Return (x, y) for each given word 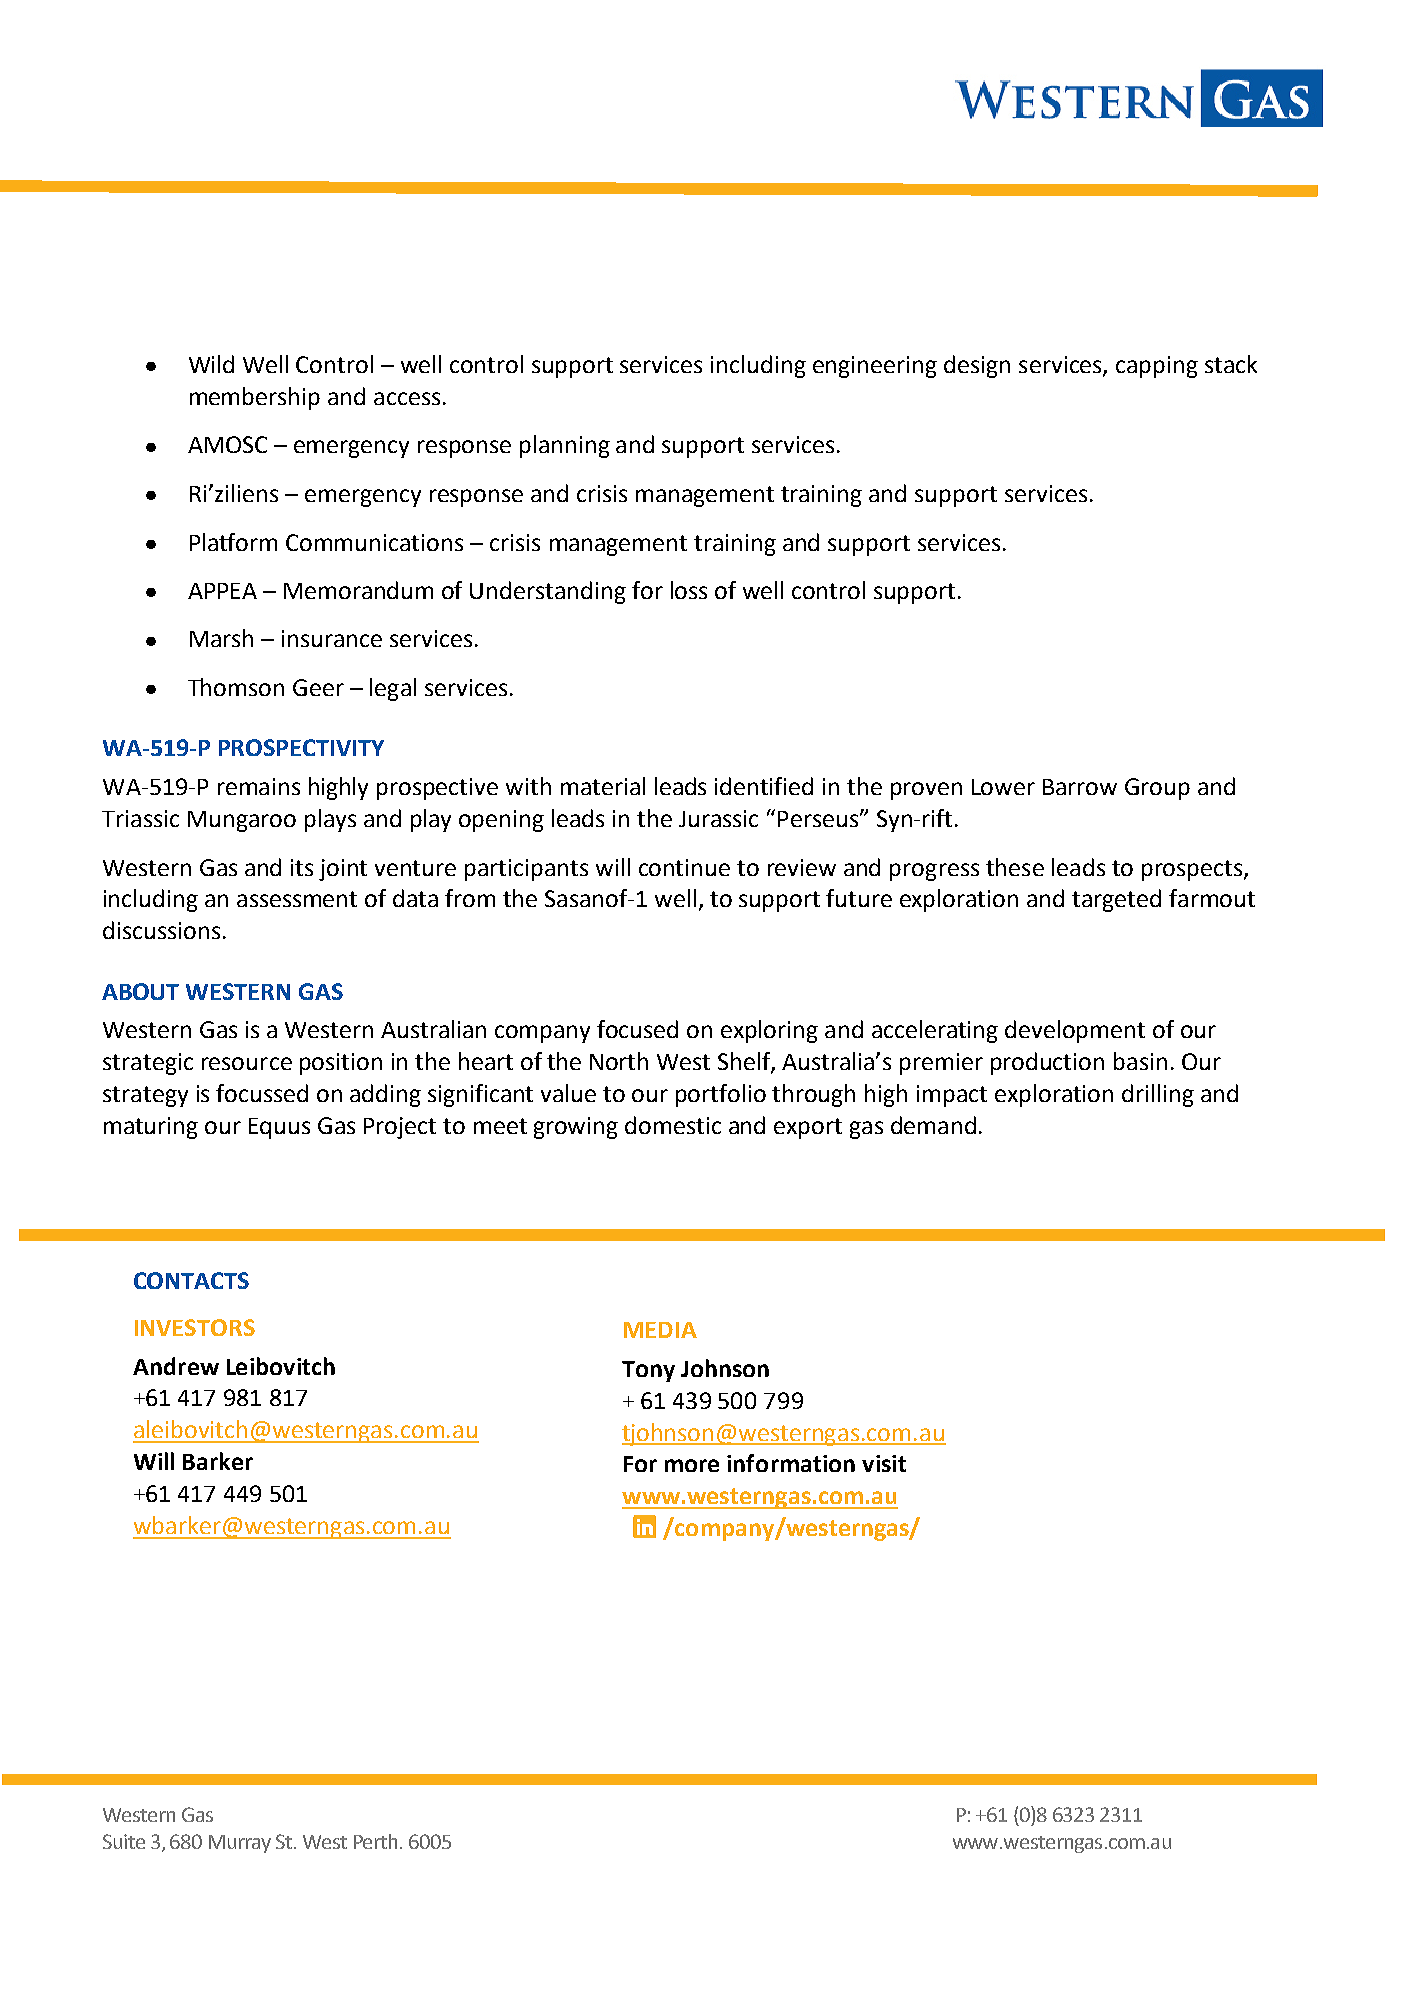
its (302, 867)
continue (684, 867)
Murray (240, 1844)
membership (255, 398)
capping (1157, 367)
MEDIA (660, 1330)
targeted (1116, 900)
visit (884, 1463)
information (791, 1463)
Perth (377, 1841)
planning (565, 446)
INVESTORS (195, 1327)
